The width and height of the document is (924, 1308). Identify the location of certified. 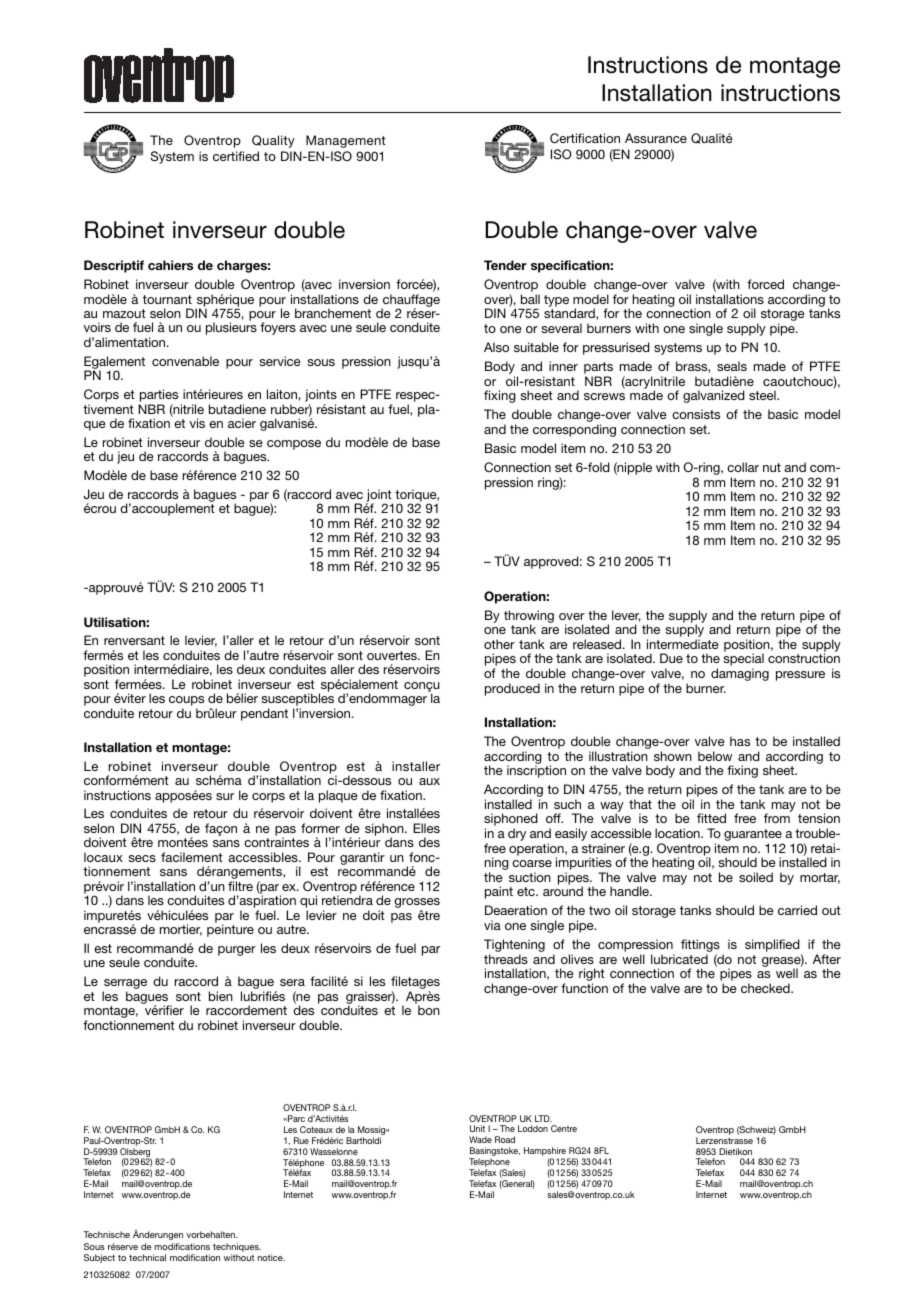
(236, 156).
